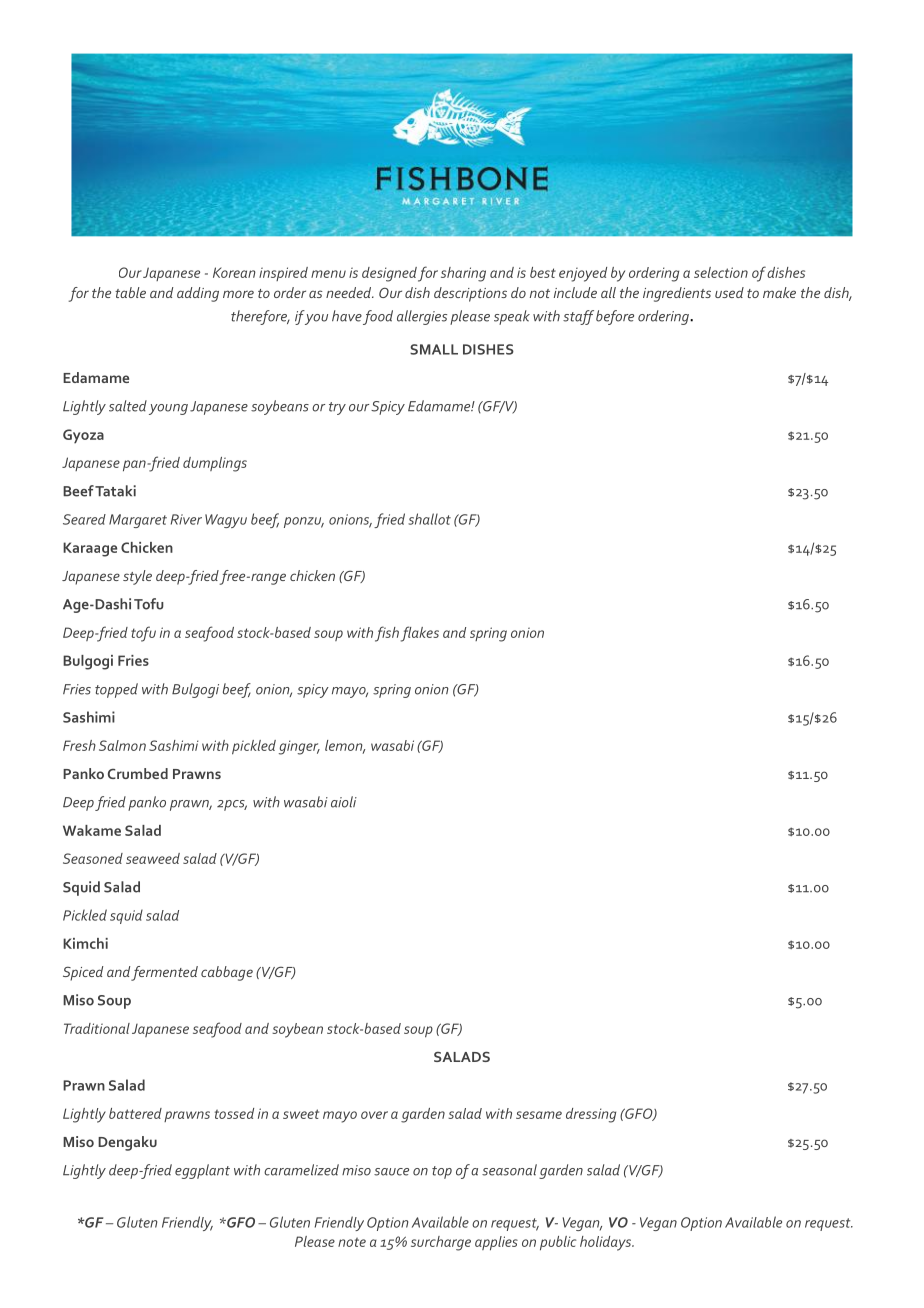  I want to click on dressing, so click(591, 1115).
